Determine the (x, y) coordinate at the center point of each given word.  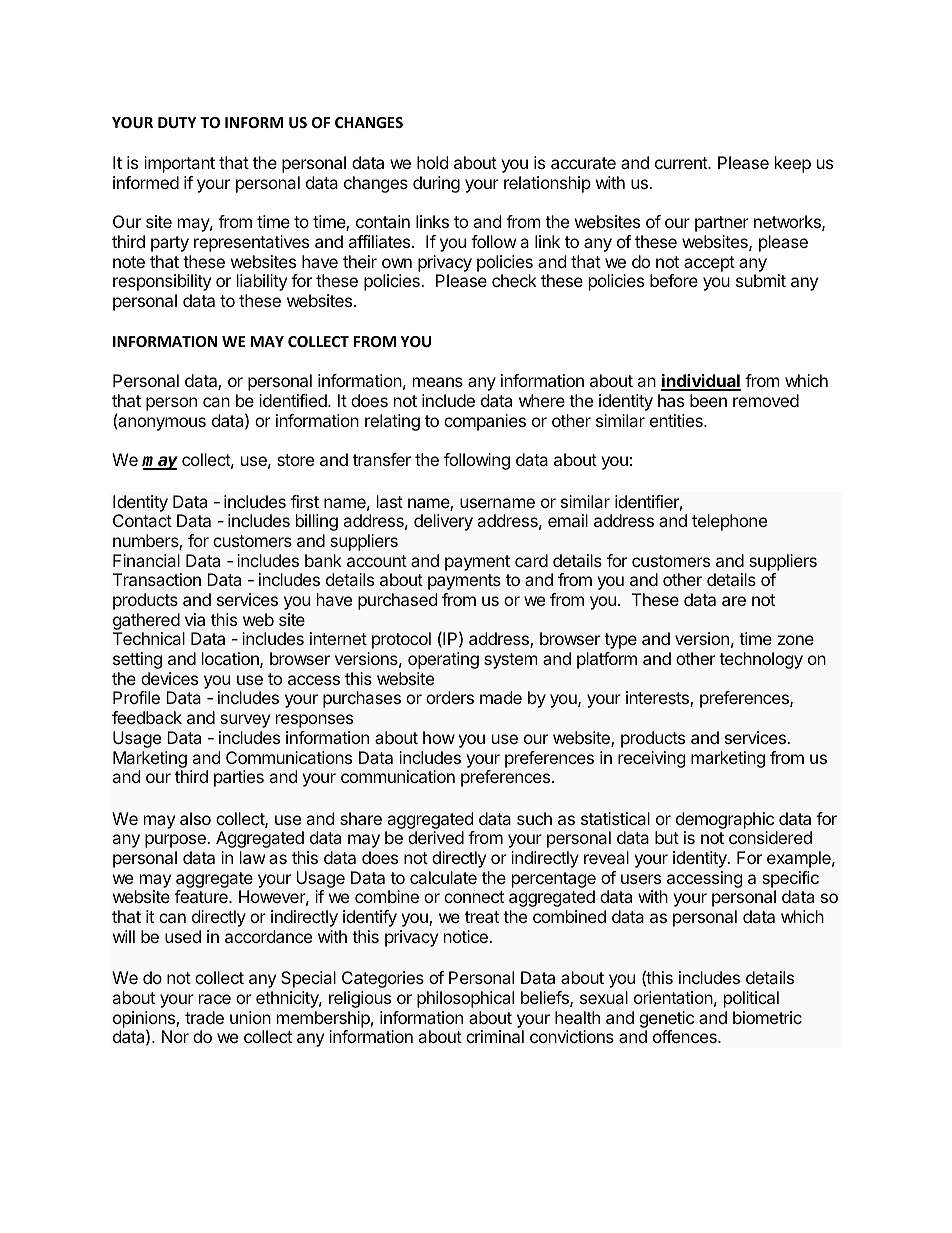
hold (432, 162)
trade (204, 1017)
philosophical (465, 999)
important (179, 164)
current (682, 163)
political (751, 999)
